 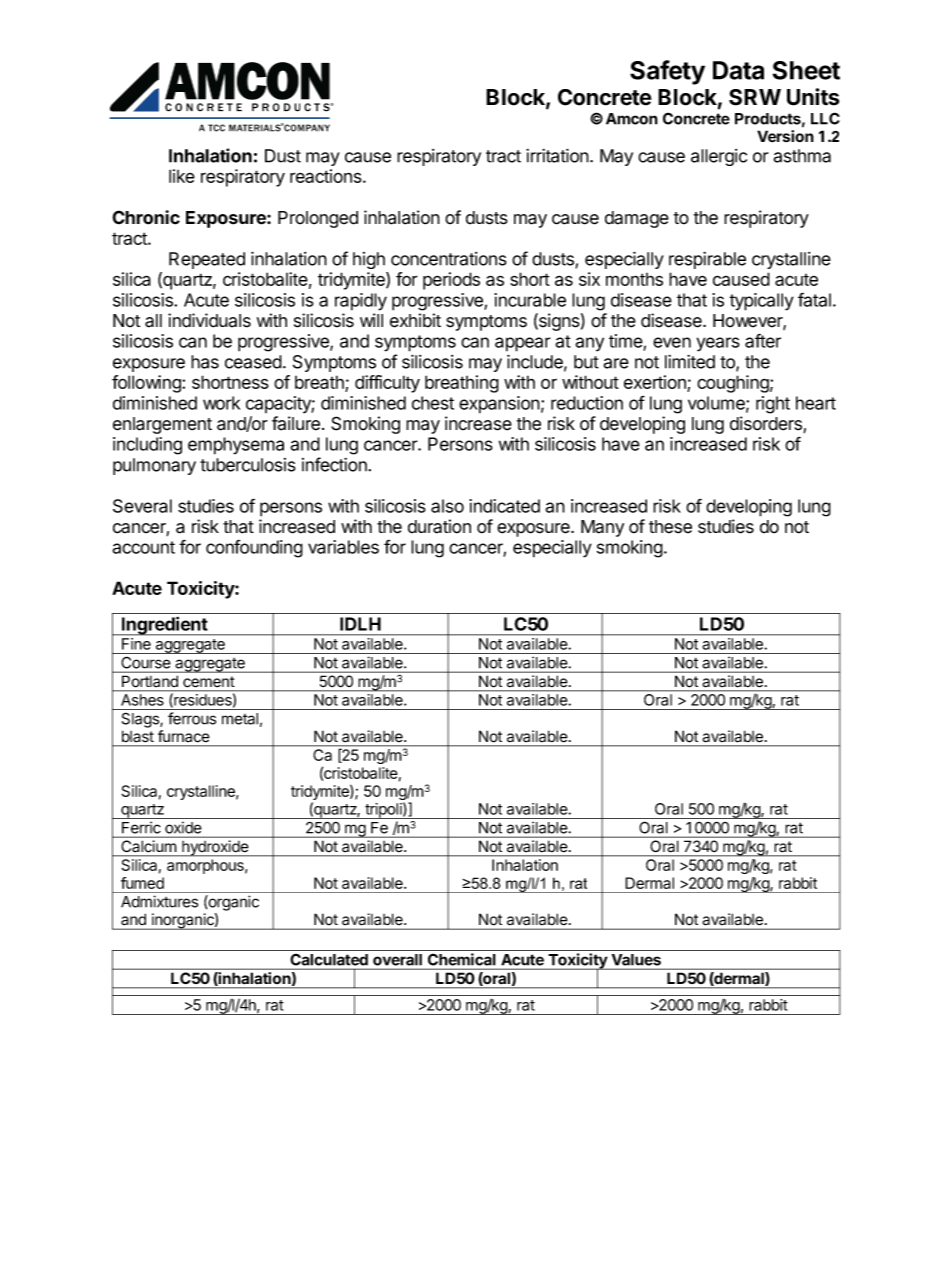 I want to click on expansion, so click(x=499, y=405).
